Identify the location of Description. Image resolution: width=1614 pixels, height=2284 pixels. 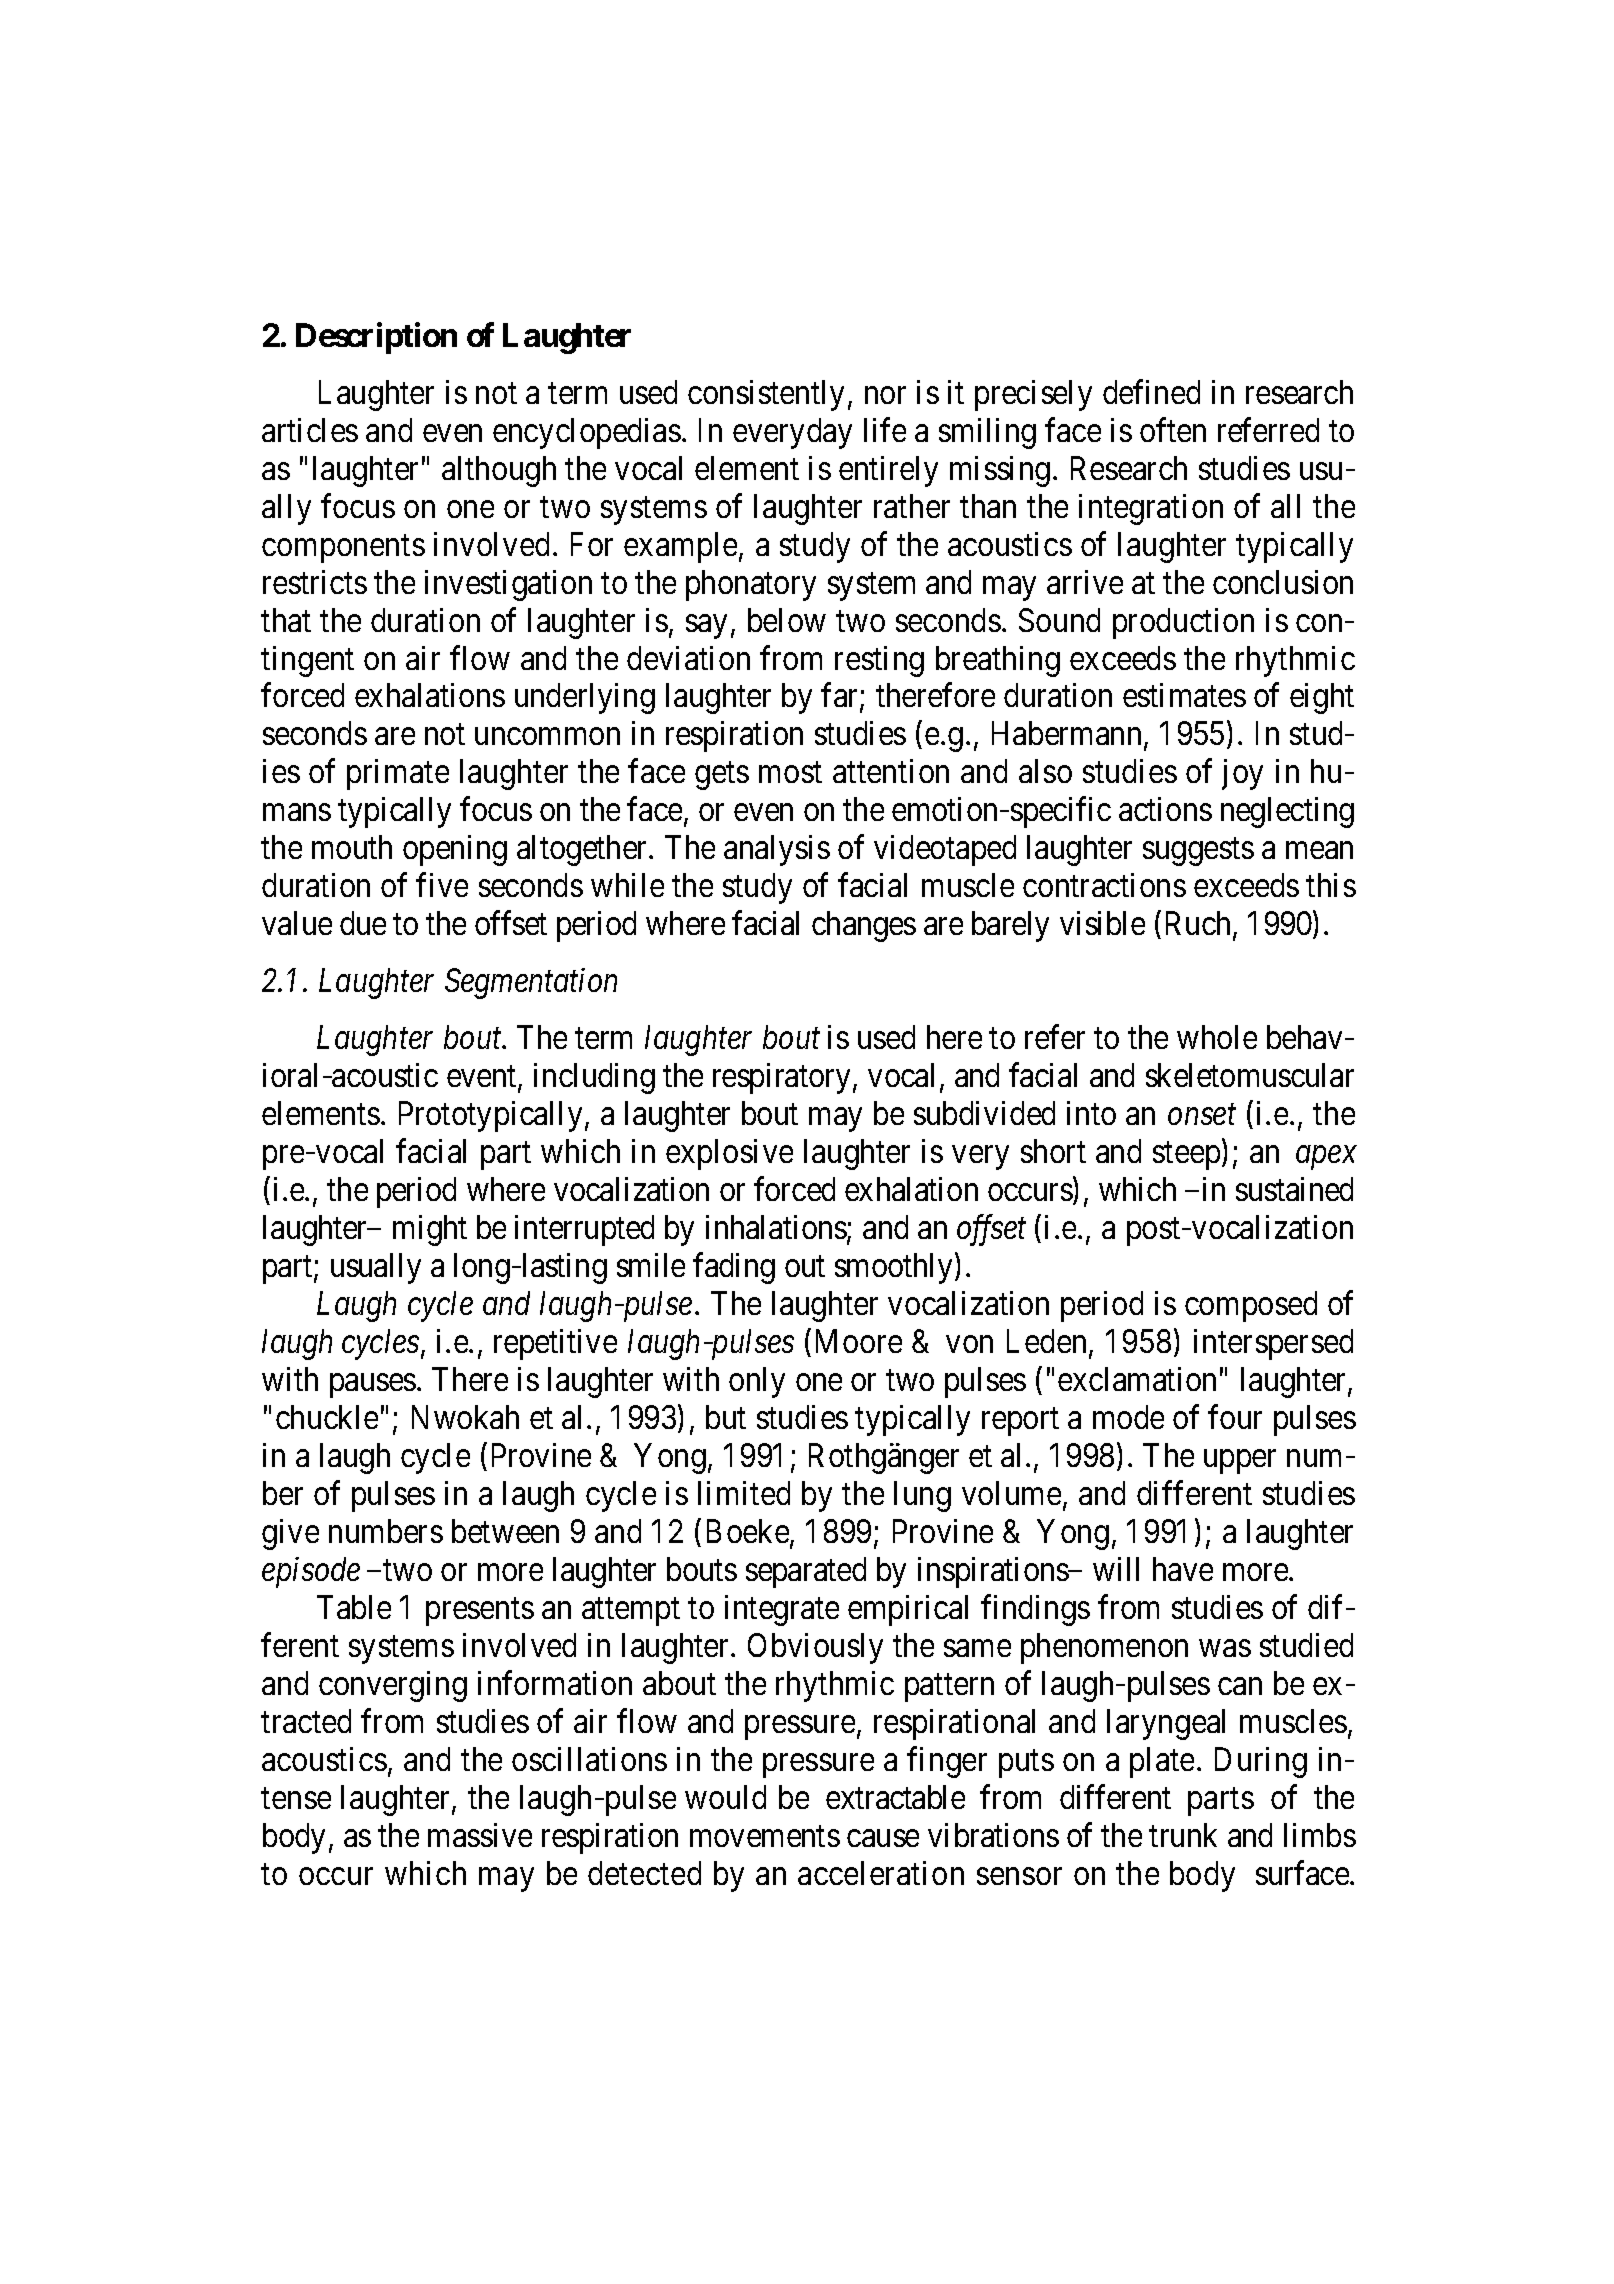
(376, 338).
